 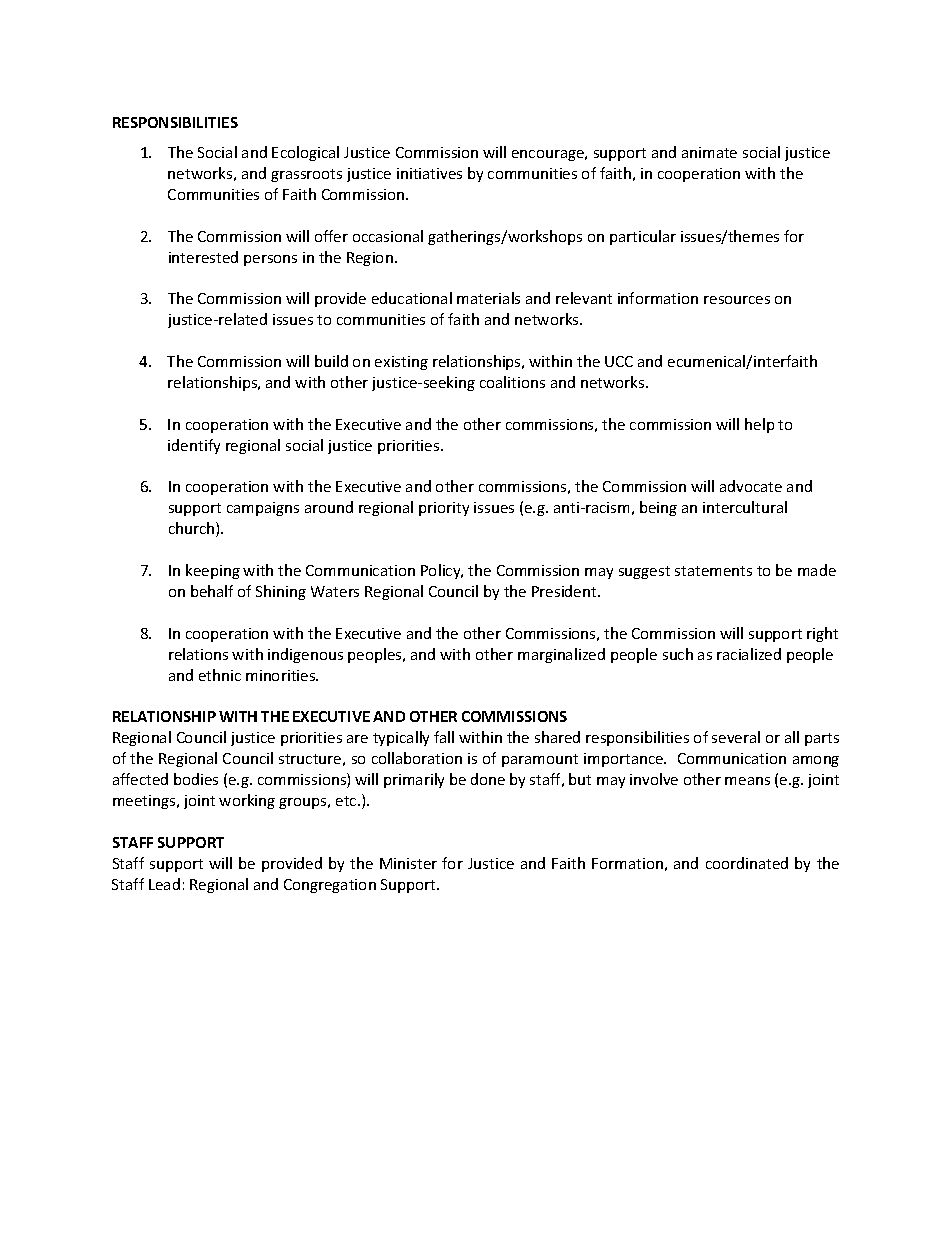 I want to click on church, so click(x=193, y=529).
